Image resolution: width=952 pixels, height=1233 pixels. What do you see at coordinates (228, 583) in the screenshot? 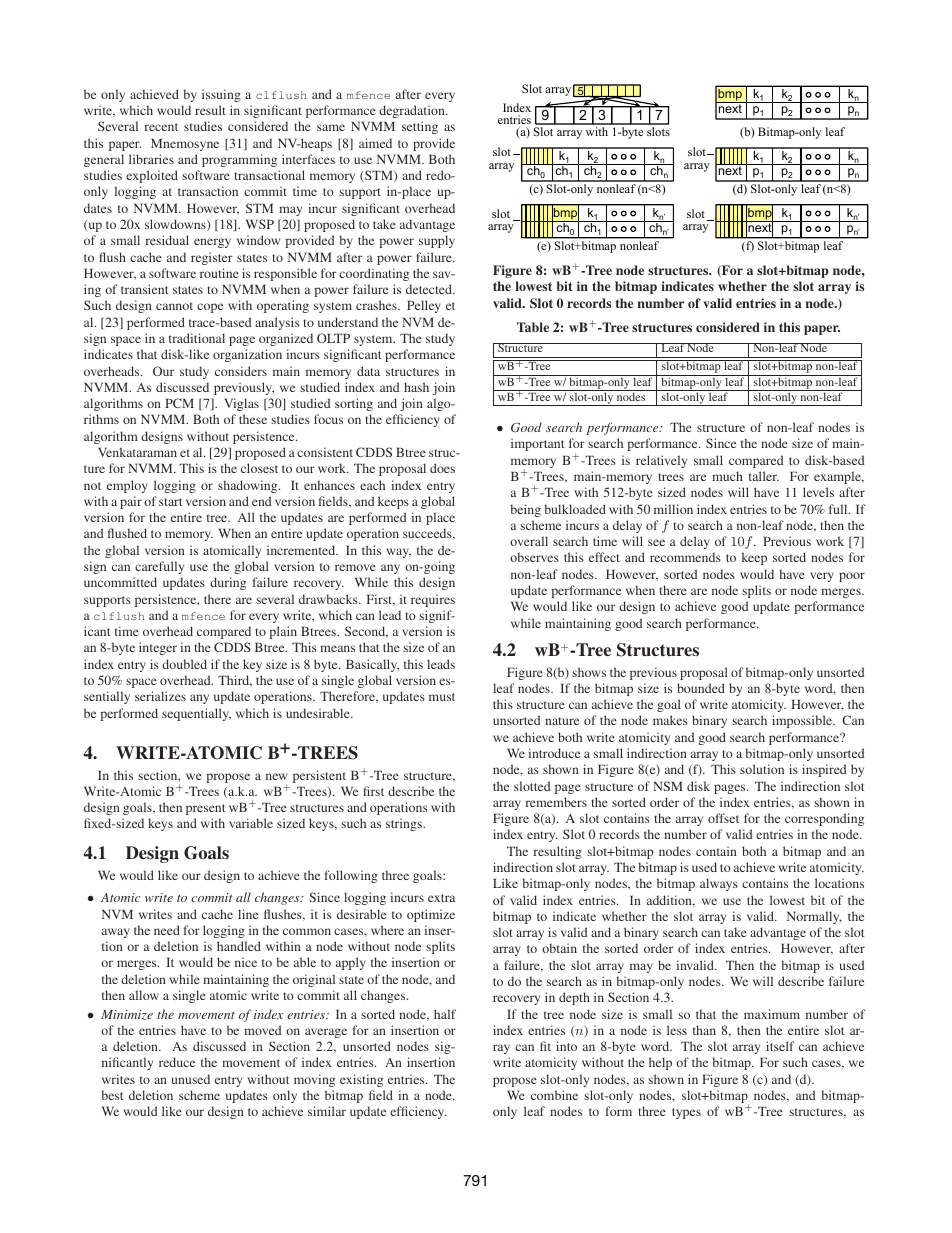
I see `during` at bounding box center [228, 583].
